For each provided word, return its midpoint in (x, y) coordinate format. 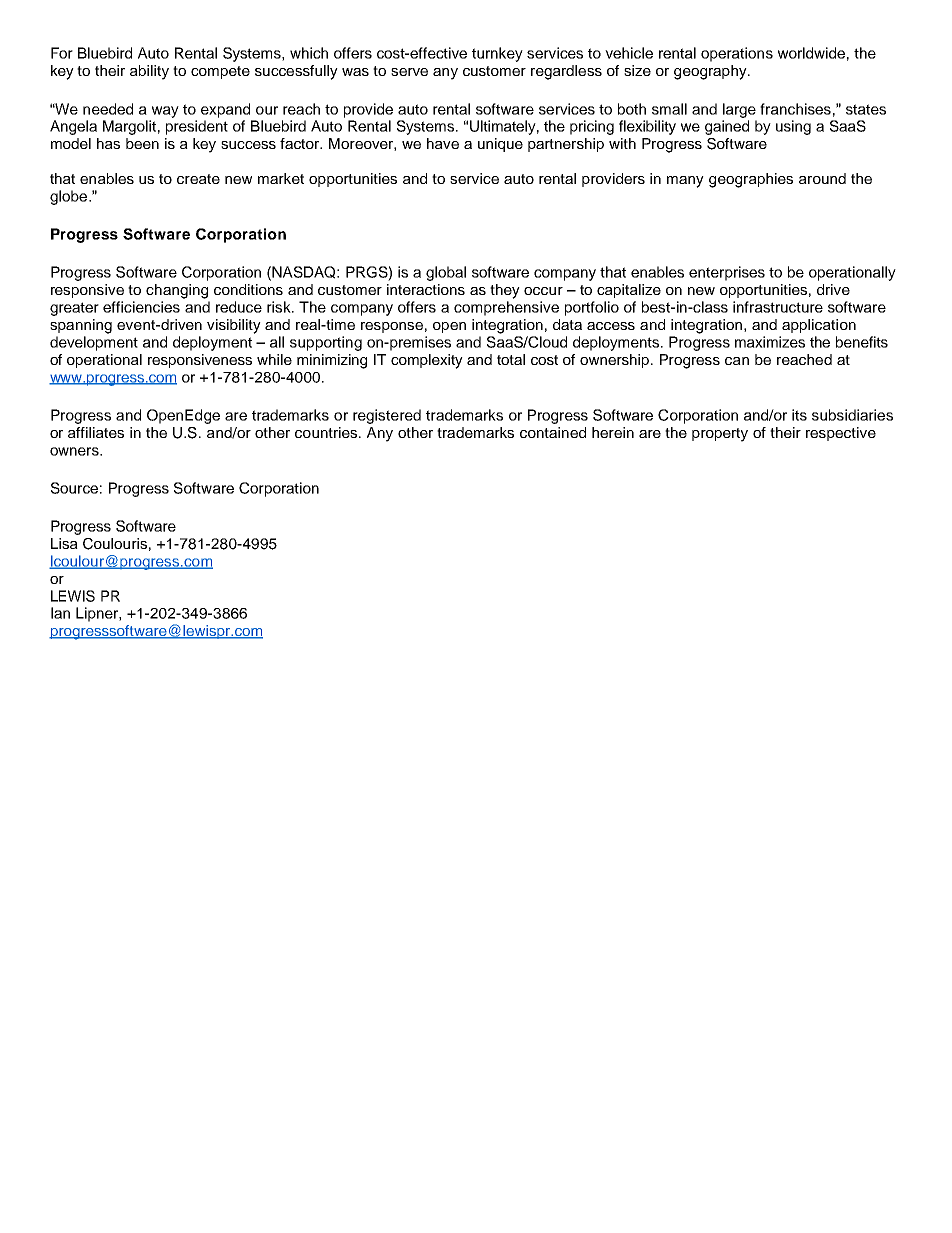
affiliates (96, 432)
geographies (751, 180)
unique (500, 145)
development (94, 343)
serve (409, 72)
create (198, 179)
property (720, 435)
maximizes (770, 342)
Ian (60, 613)
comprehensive (506, 308)
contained (553, 432)
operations (737, 54)
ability (149, 72)
